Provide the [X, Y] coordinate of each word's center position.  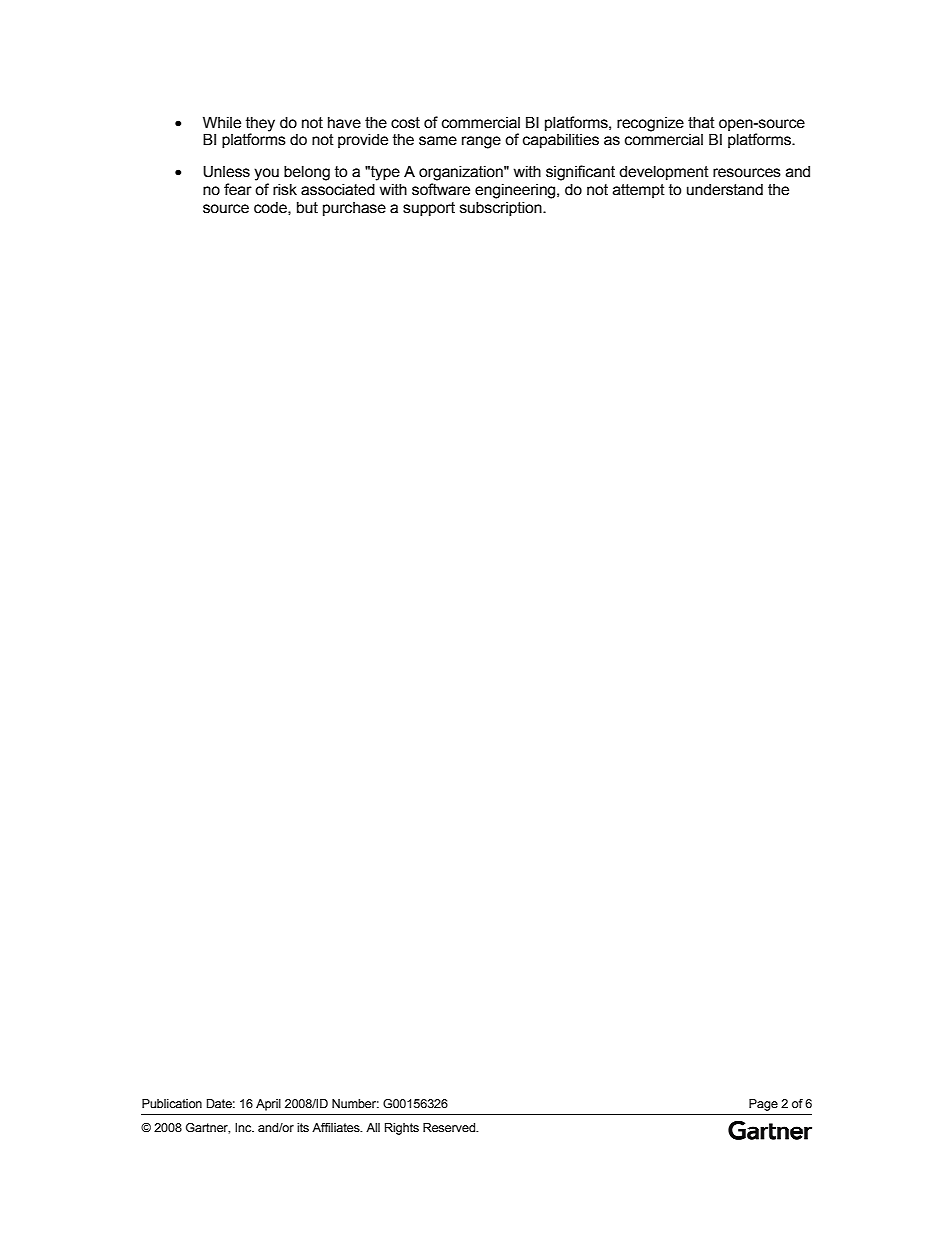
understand [725, 189]
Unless [226, 171]
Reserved [450, 1127]
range [481, 142]
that [701, 122]
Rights [402, 1129]
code [271, 208]
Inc [244, 1127]
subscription [502, 208]
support [429, 209]
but [307, 207]
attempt [639, 191]
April [268, 1105]
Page [763, 1105]
